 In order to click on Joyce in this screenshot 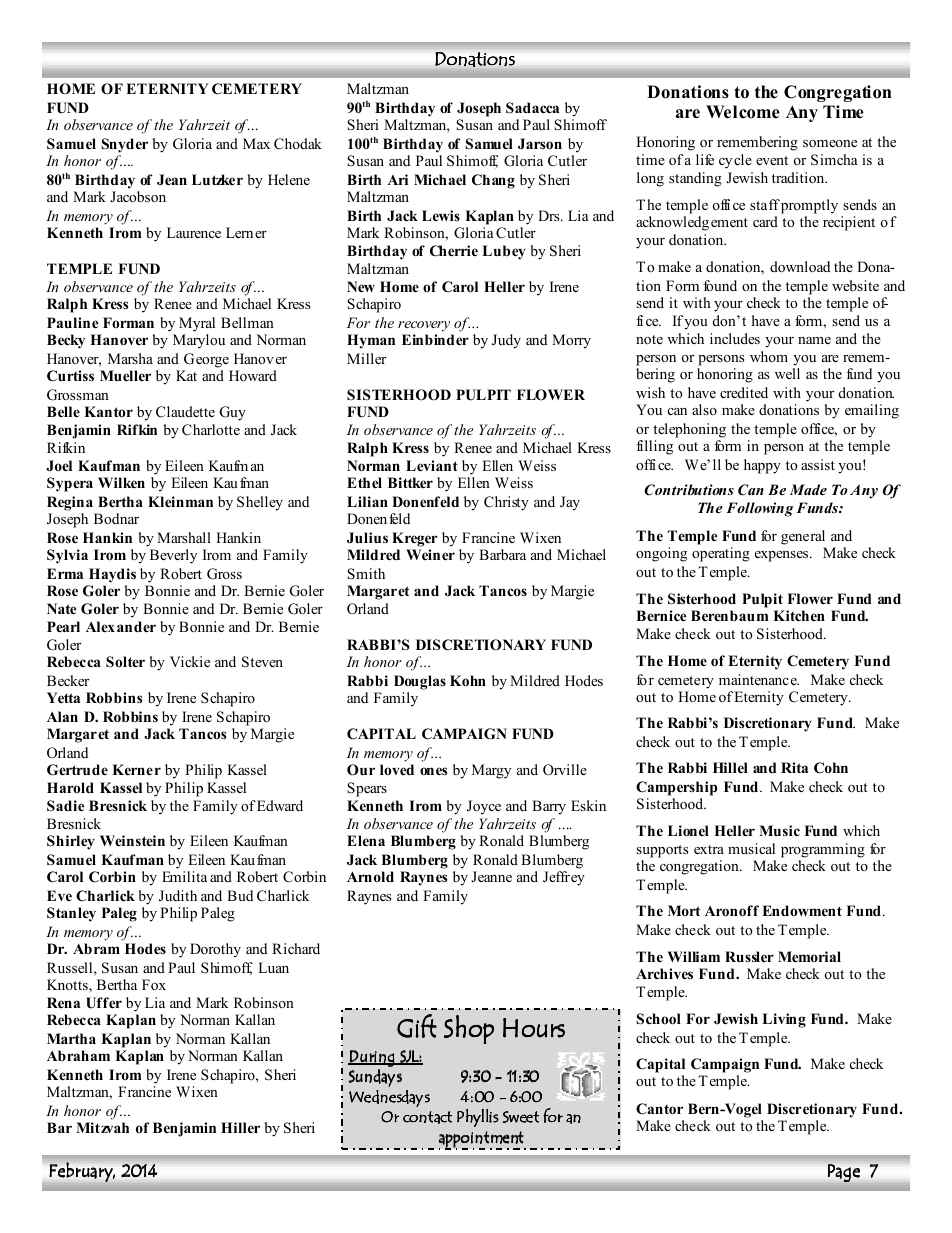, I will do `click(484, 807)`.
